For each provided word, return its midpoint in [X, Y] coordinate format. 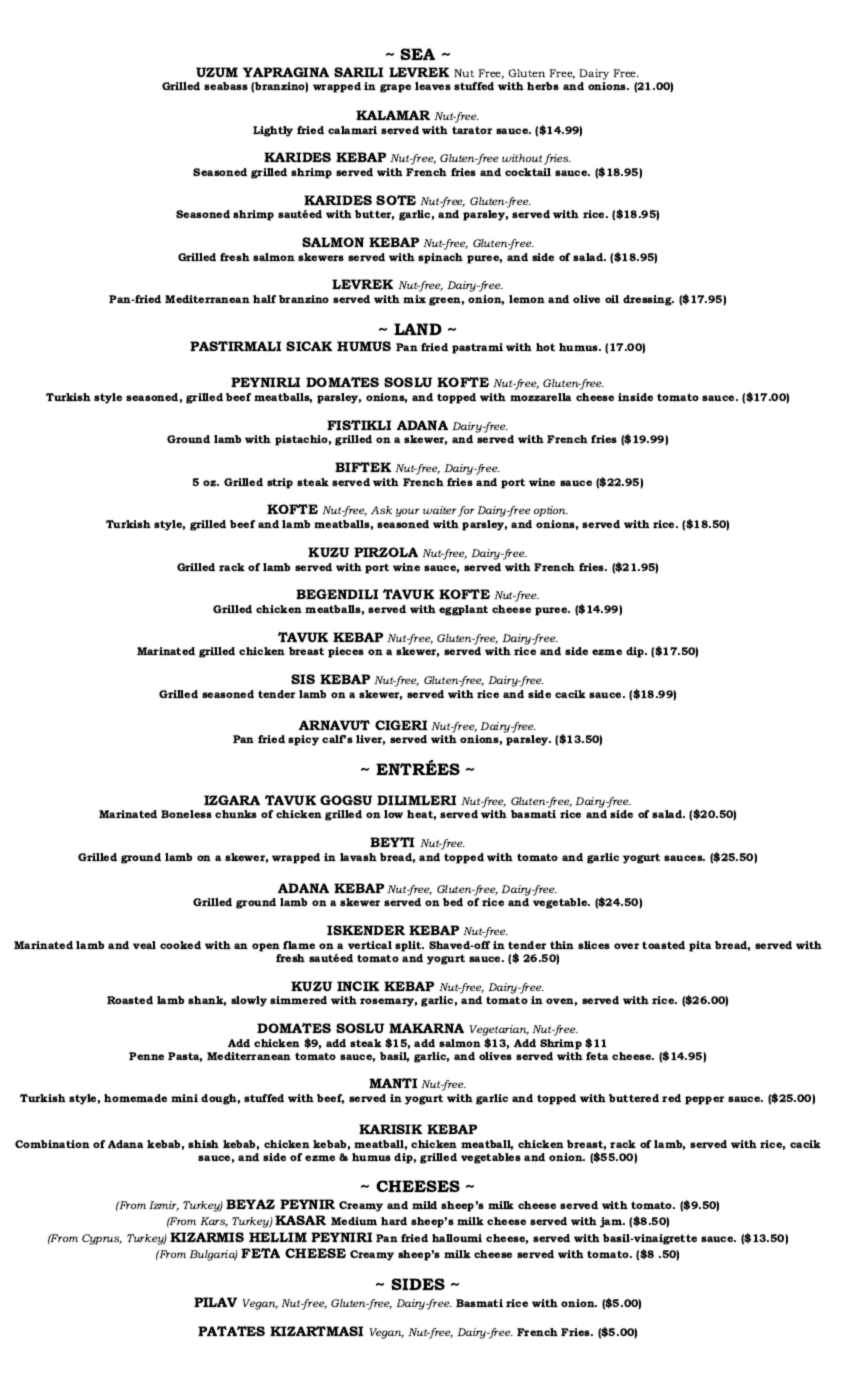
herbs [543, 86]
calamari [352, 130]
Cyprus [102, 1239]
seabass [226, 86]
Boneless [186, 814]
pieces [346, 652]
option [551, 511]
